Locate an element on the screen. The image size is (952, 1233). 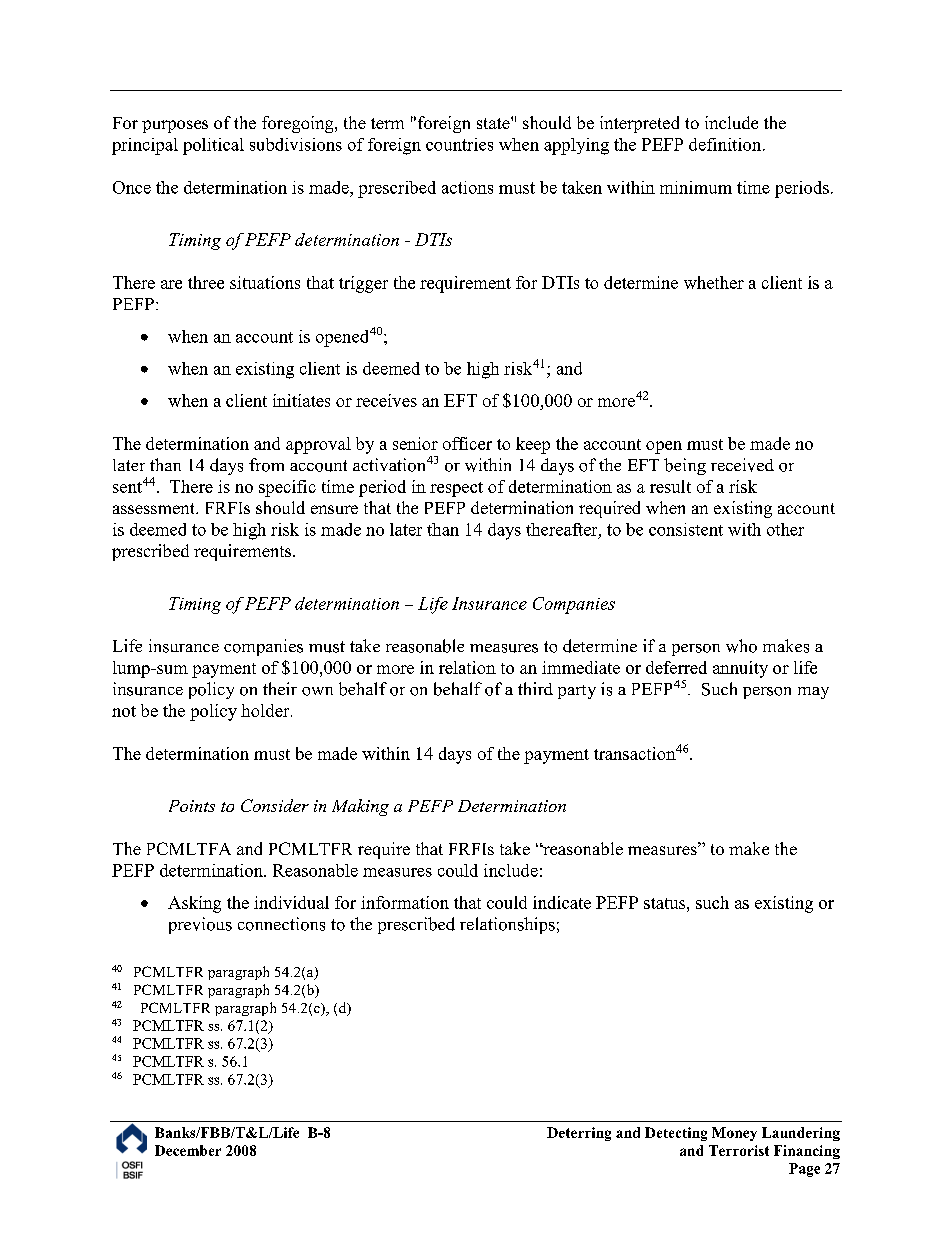
political is located at coordinates (213, 146).
